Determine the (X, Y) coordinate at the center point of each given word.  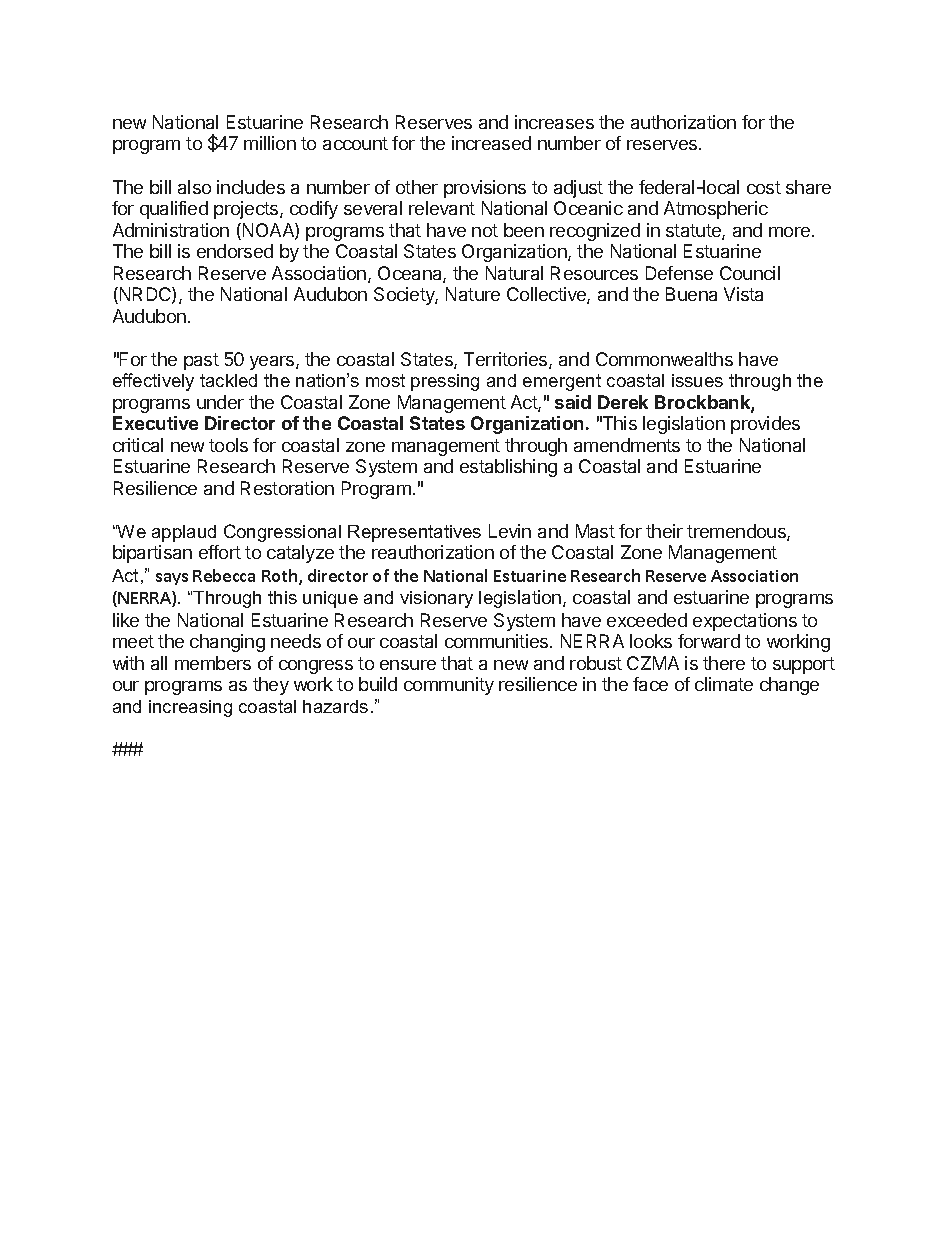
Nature (473, 294)
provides (765, 425)
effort (220, 552)
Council (750, 273)
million (270, 143)
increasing (190, 708)
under (220, 402)
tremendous (737, 532)
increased (491, 143)
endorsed (235, 251)
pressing (445, 382)
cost (764, 187)
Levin (510, 531)
